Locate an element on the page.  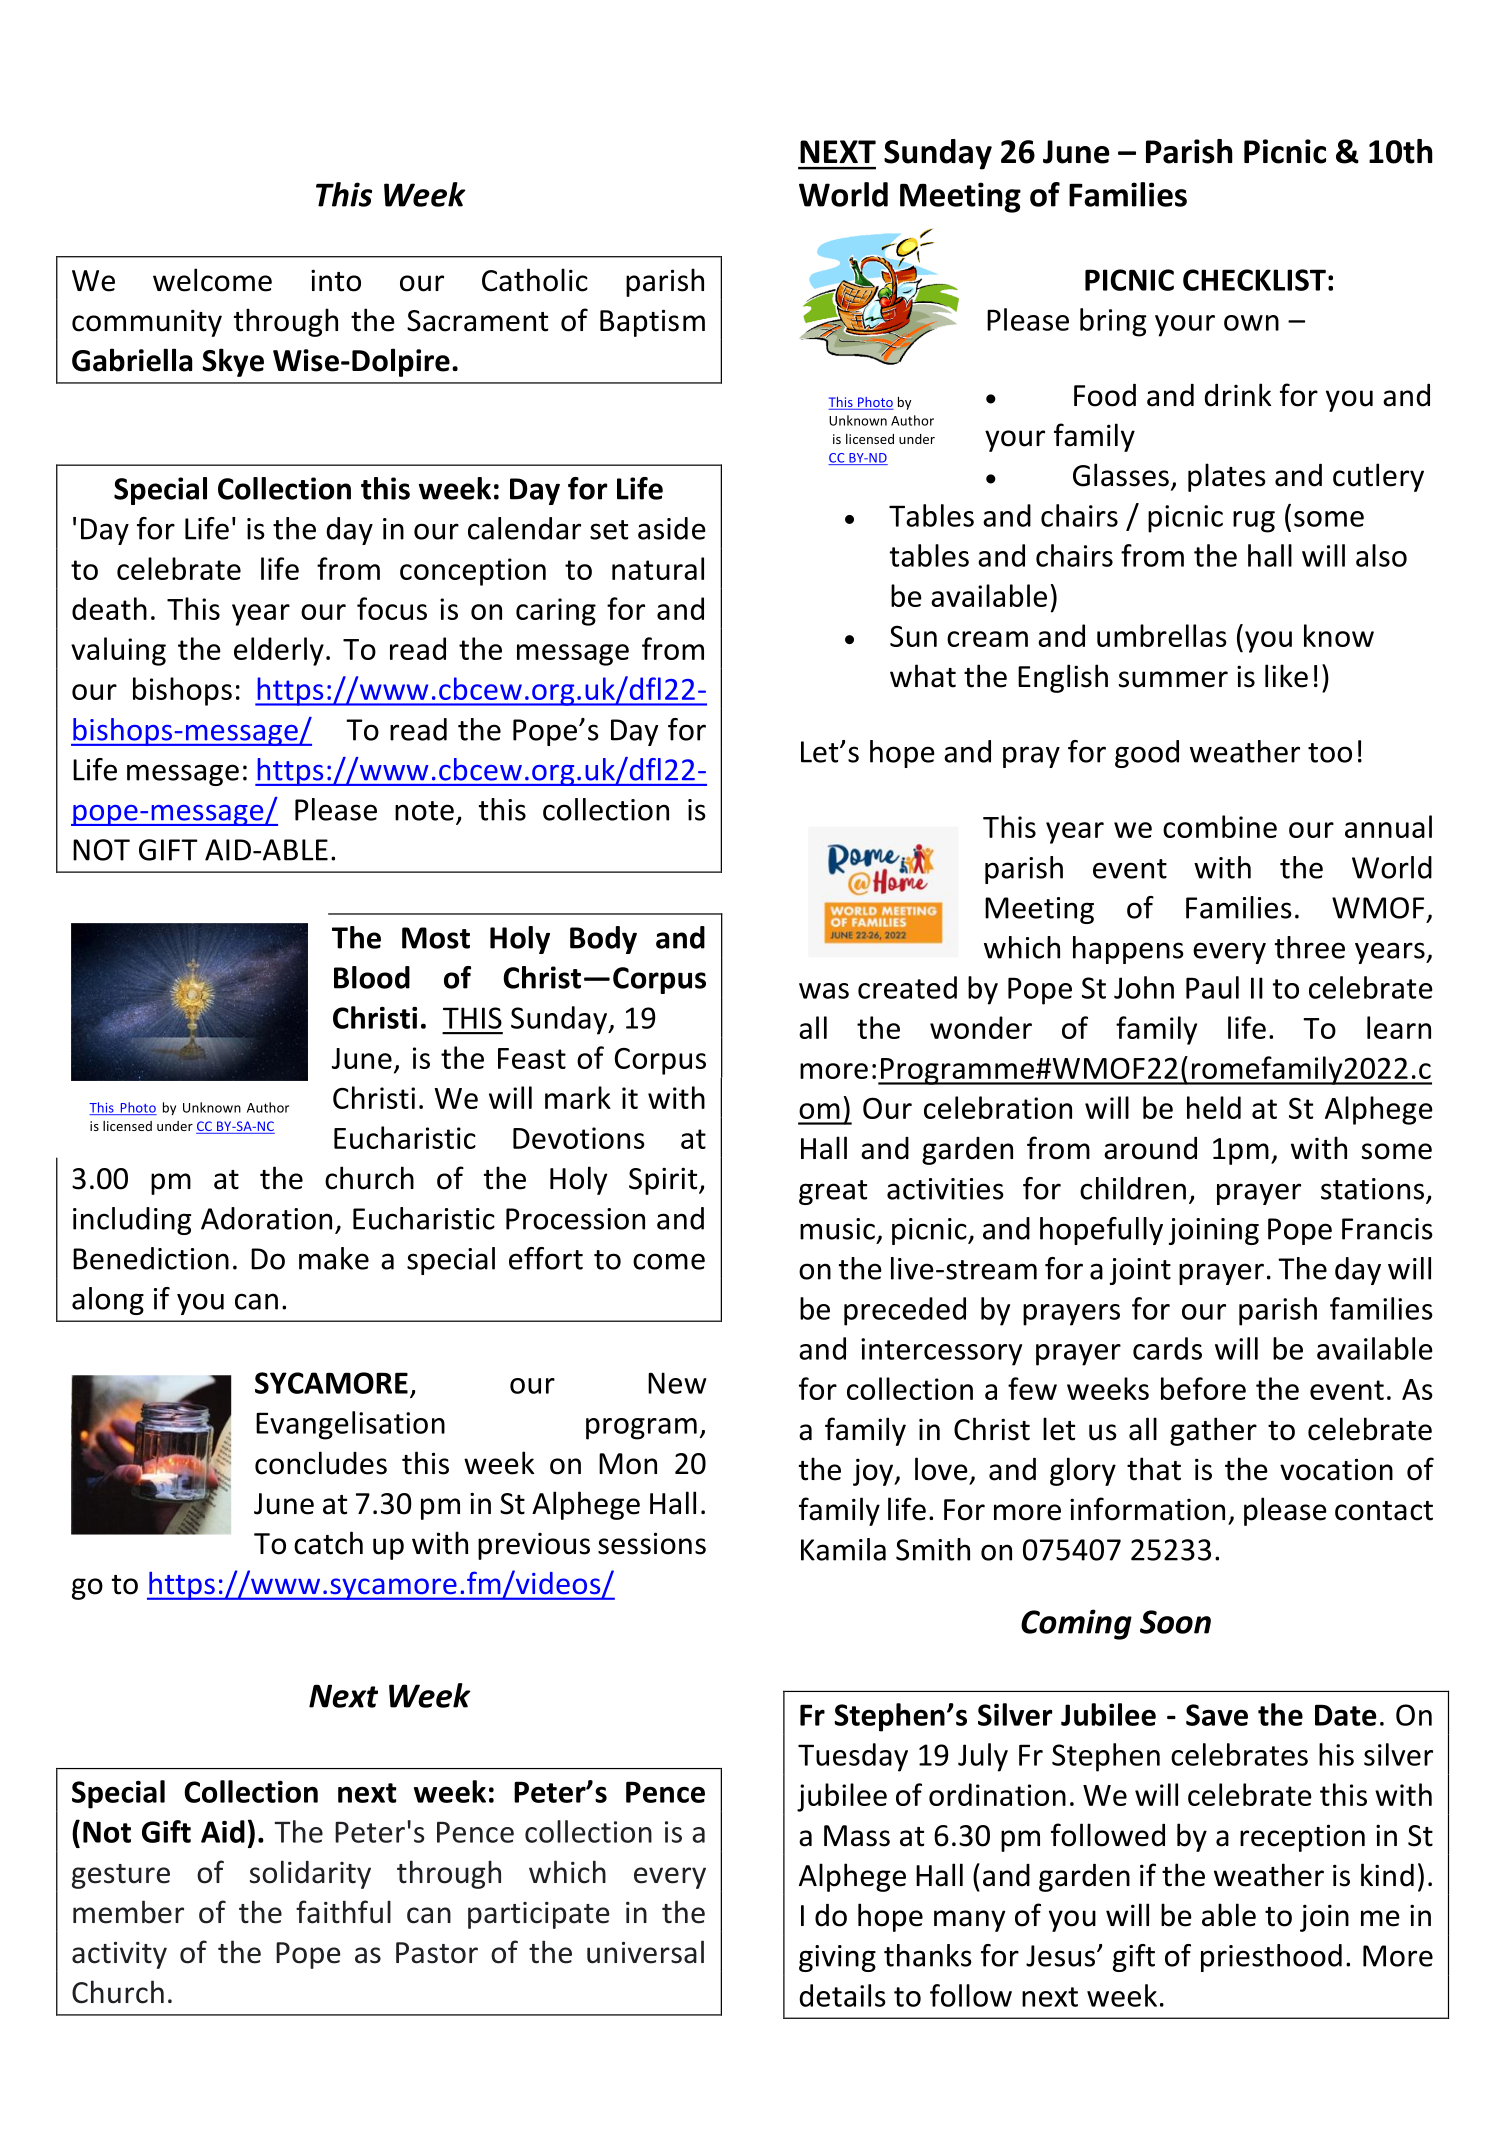
Baptism is located at coordinates (652, 323).
